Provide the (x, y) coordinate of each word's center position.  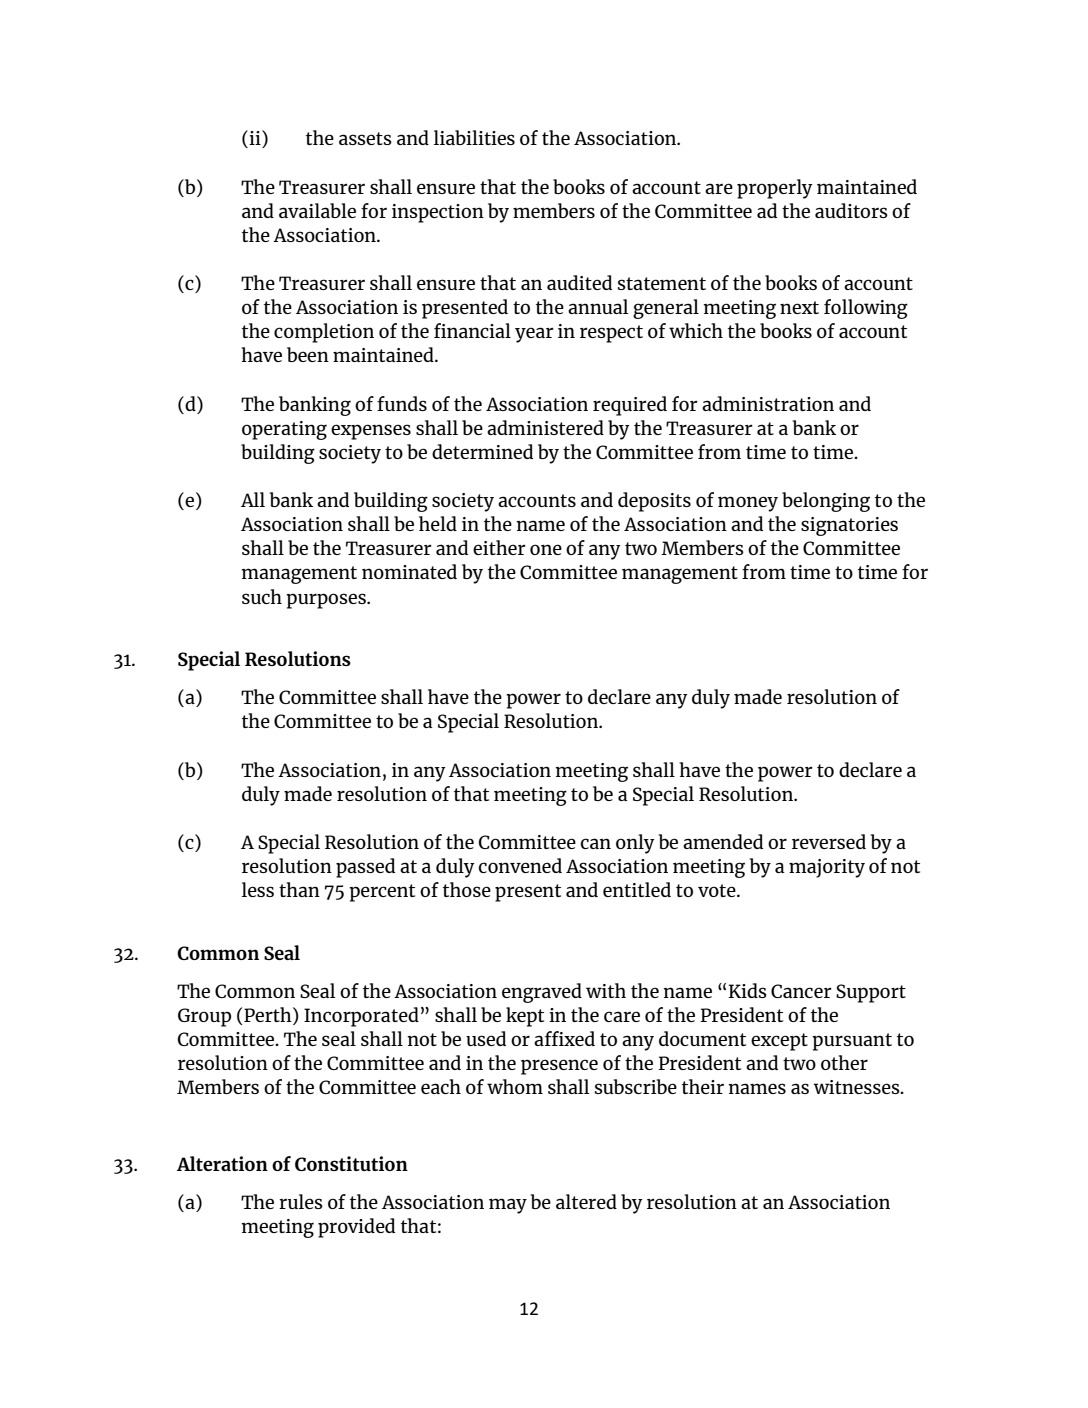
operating (284, 430)
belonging (826, 502)
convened (520, 865)
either (499, 547)
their (703, 1086)
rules (301, 1201)
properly (775, 189)
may (508, 1206)
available (317, 210)
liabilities (474, 137)
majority (827, 868)
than (299, 889)
